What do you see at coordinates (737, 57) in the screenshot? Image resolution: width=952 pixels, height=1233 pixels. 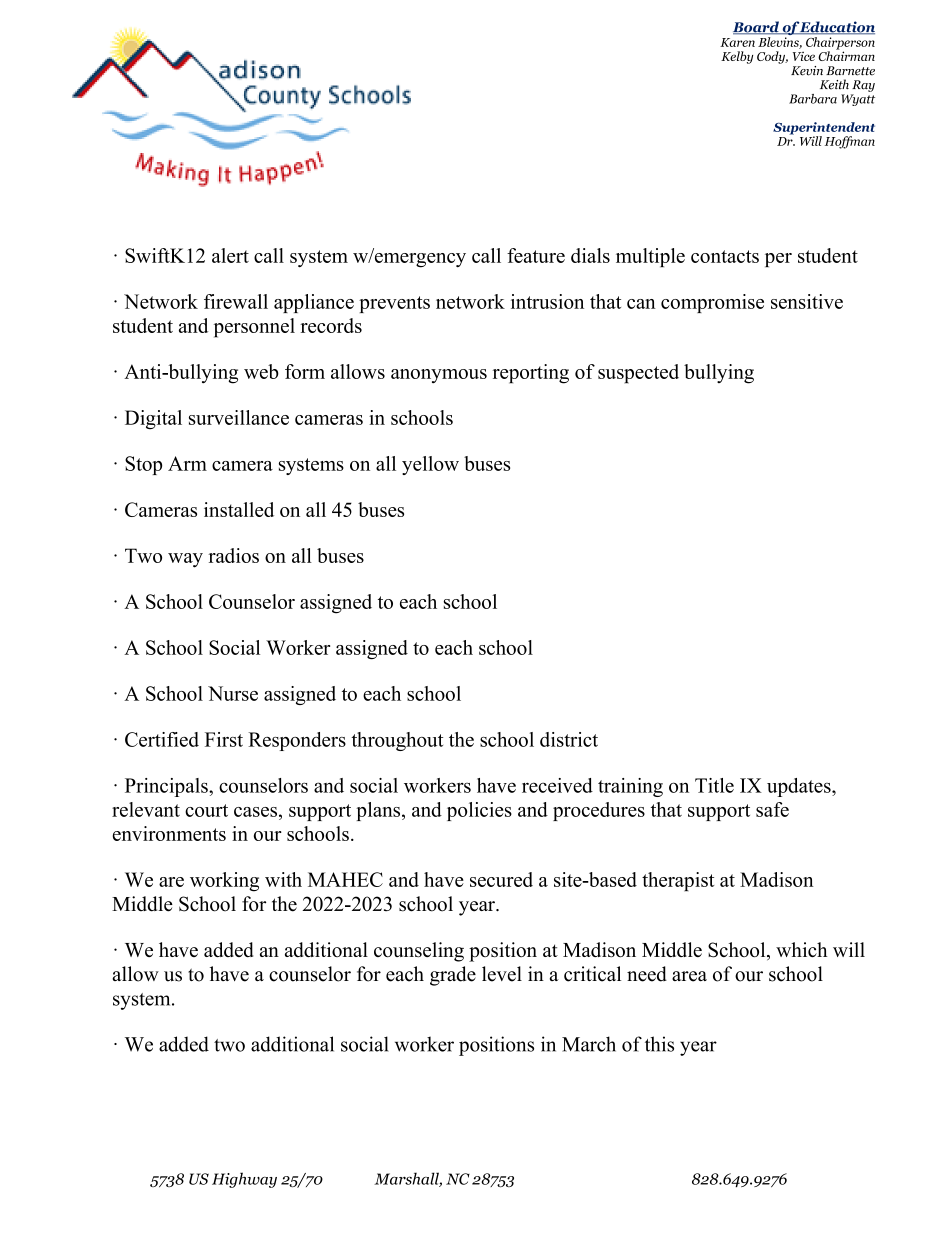 I see `Kelby` at bounding box center [737, 57].
